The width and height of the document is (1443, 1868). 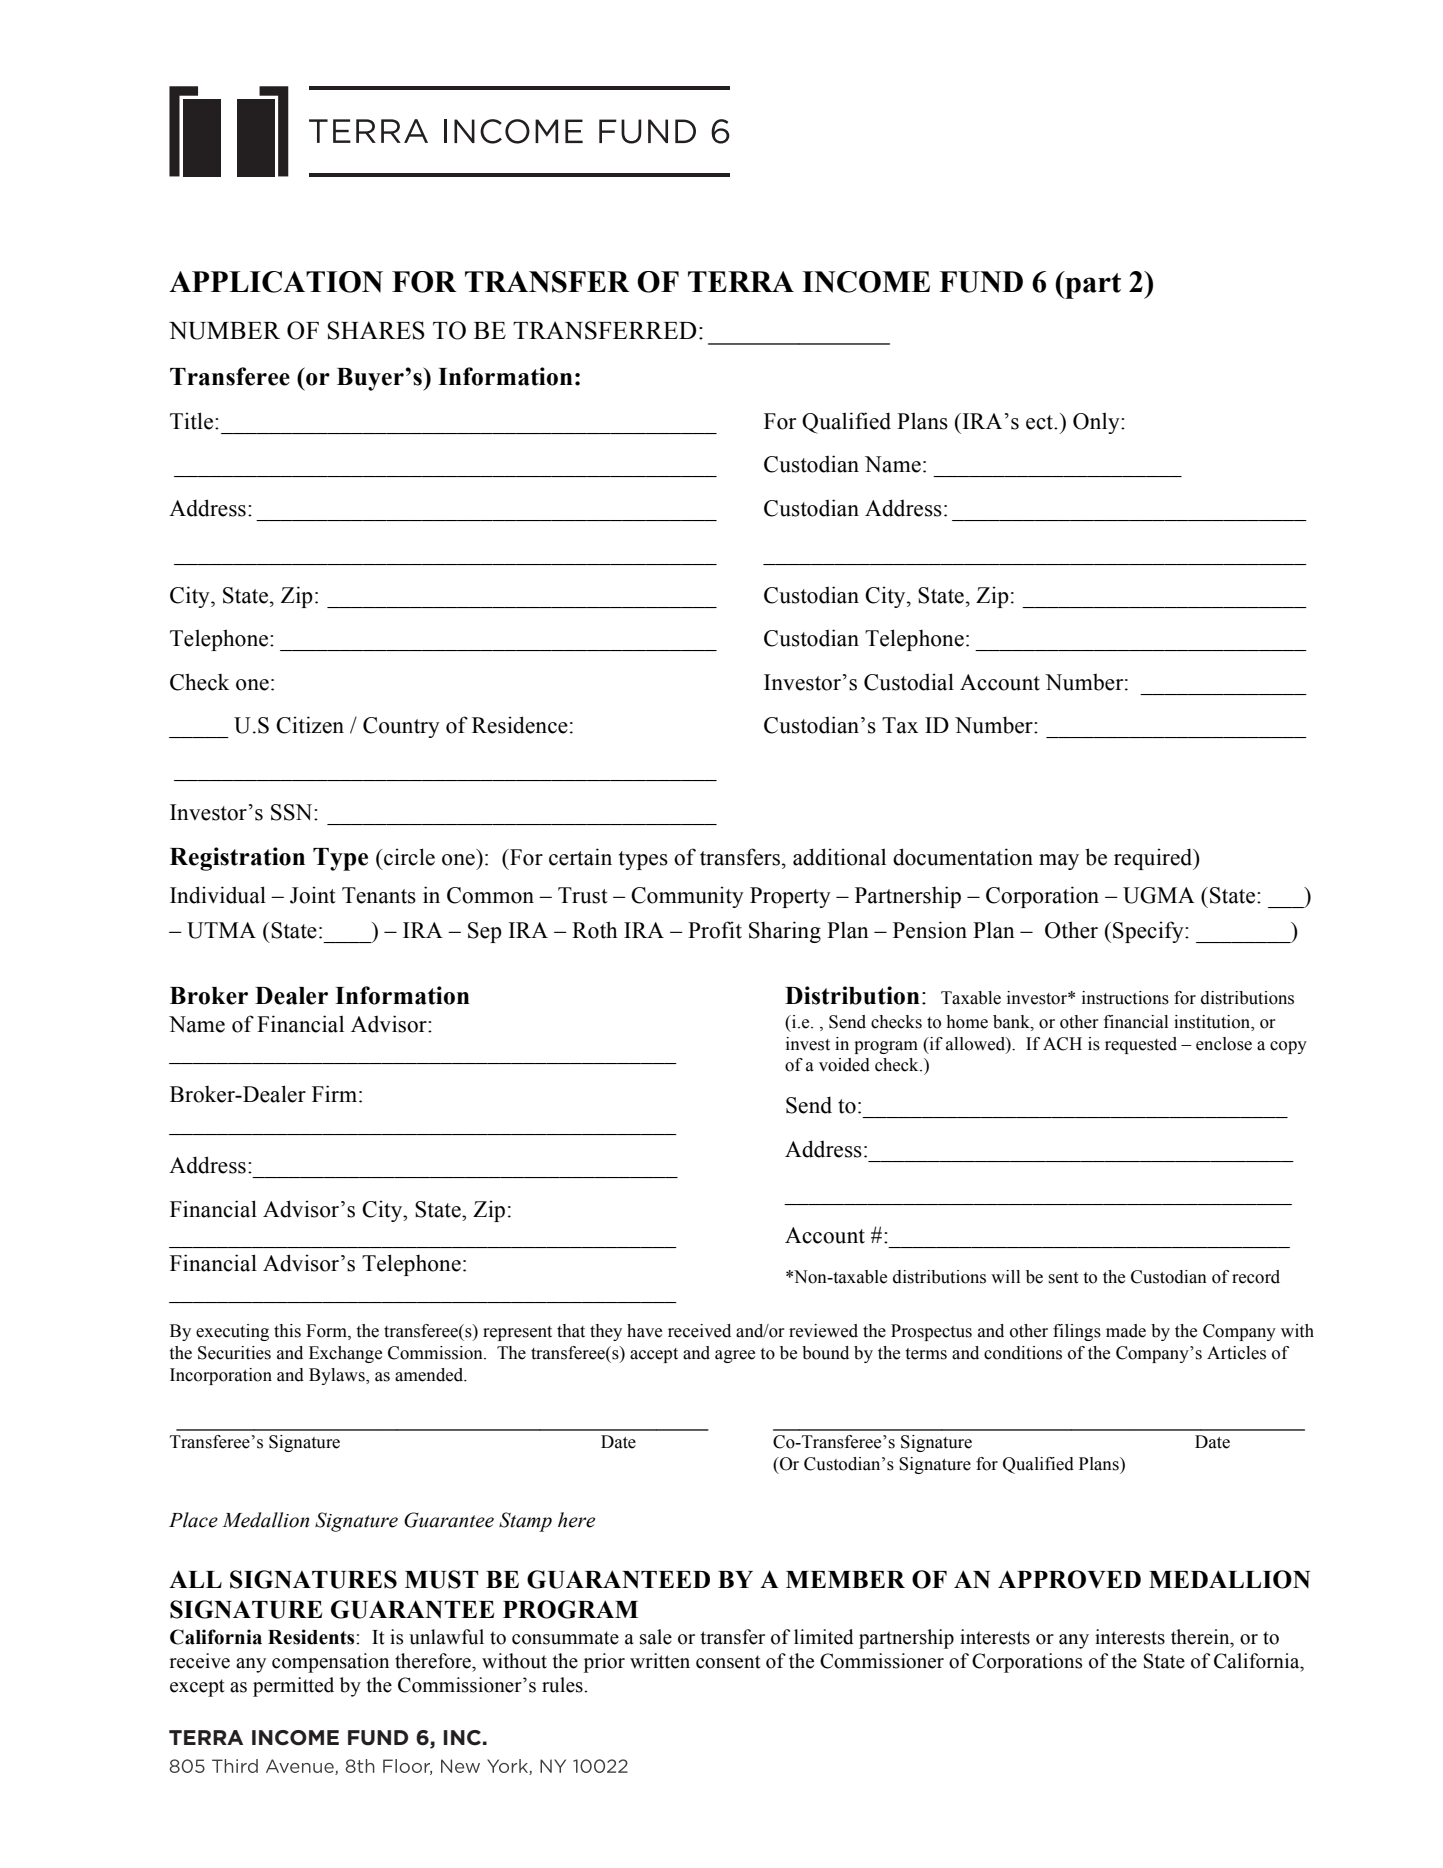 What do you see at coordinates (376, 330) in the document?
I see `SHARES` at bounding box center [376, 330].
